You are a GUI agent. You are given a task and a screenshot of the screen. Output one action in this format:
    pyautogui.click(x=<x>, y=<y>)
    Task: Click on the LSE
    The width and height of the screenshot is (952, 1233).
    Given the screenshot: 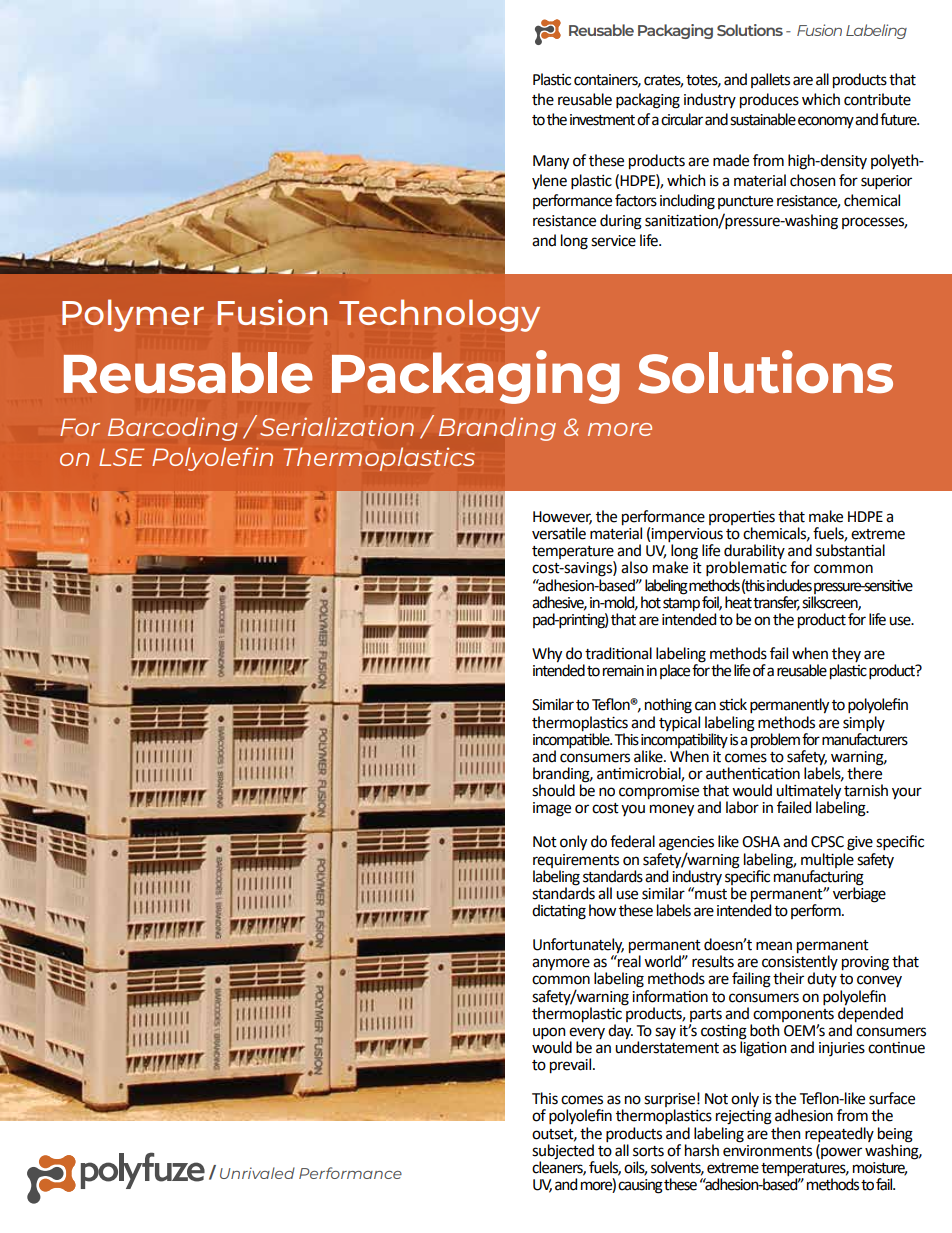 What is the action you would take?
    pyautogui.click(x=121, y=457)
